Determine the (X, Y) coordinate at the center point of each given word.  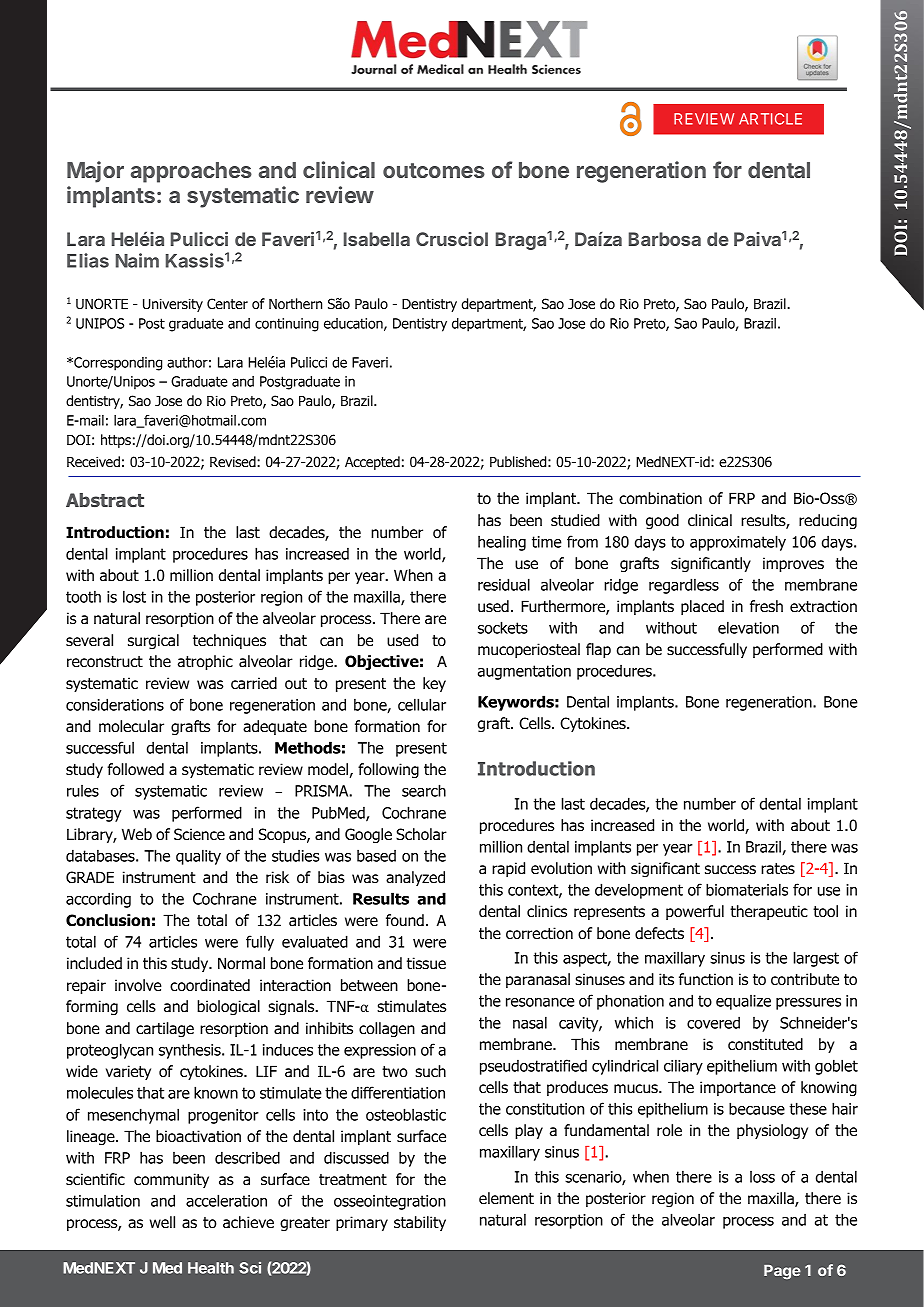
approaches (191, 172)
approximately (738, 543)
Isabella (377, 239)
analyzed (415, 878)
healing (502, 543)
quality (198, 857)
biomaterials (747, 889)
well (162, 1222)
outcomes (434, 170)
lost (134, 596)
